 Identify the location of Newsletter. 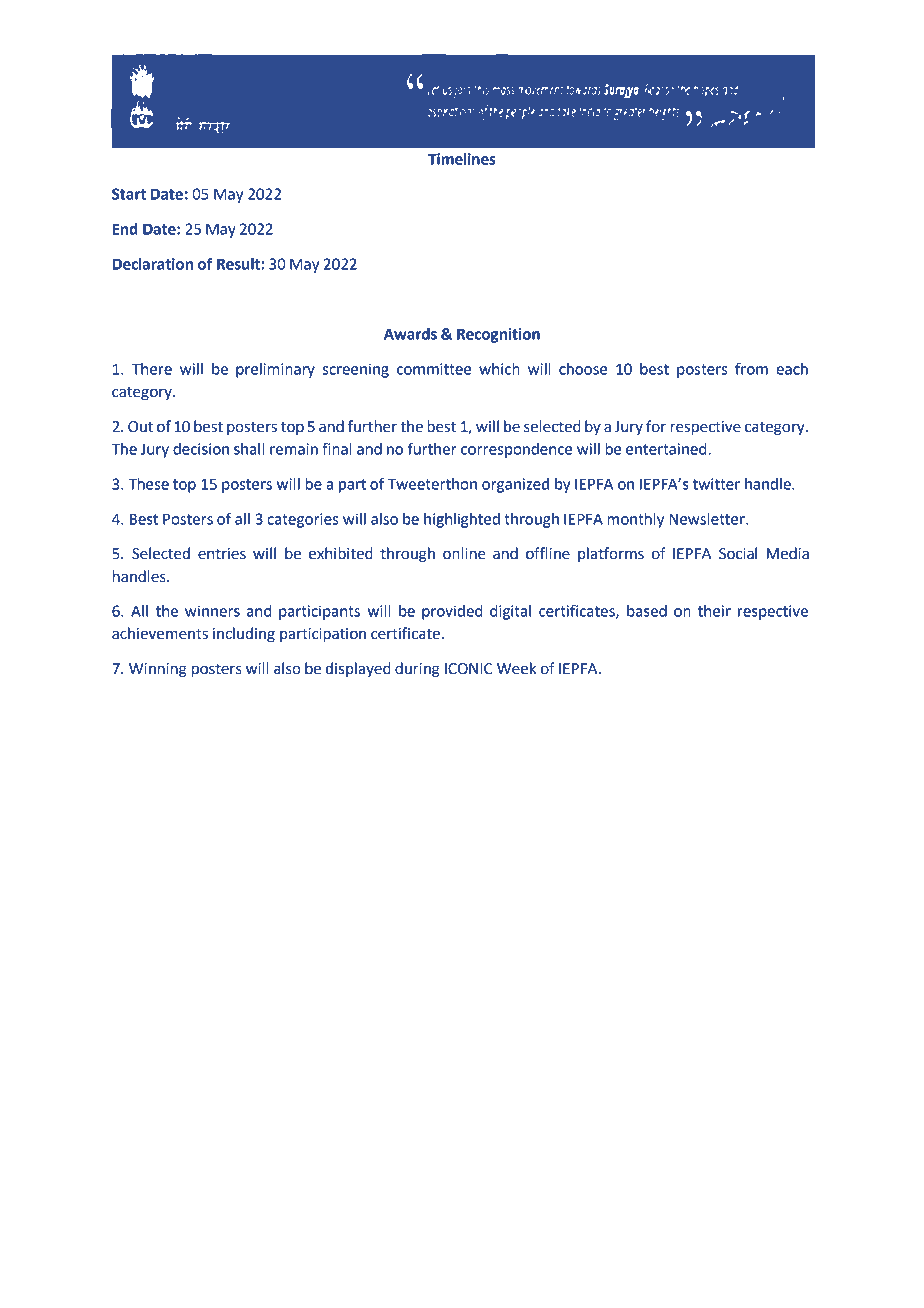
(708, 519).
